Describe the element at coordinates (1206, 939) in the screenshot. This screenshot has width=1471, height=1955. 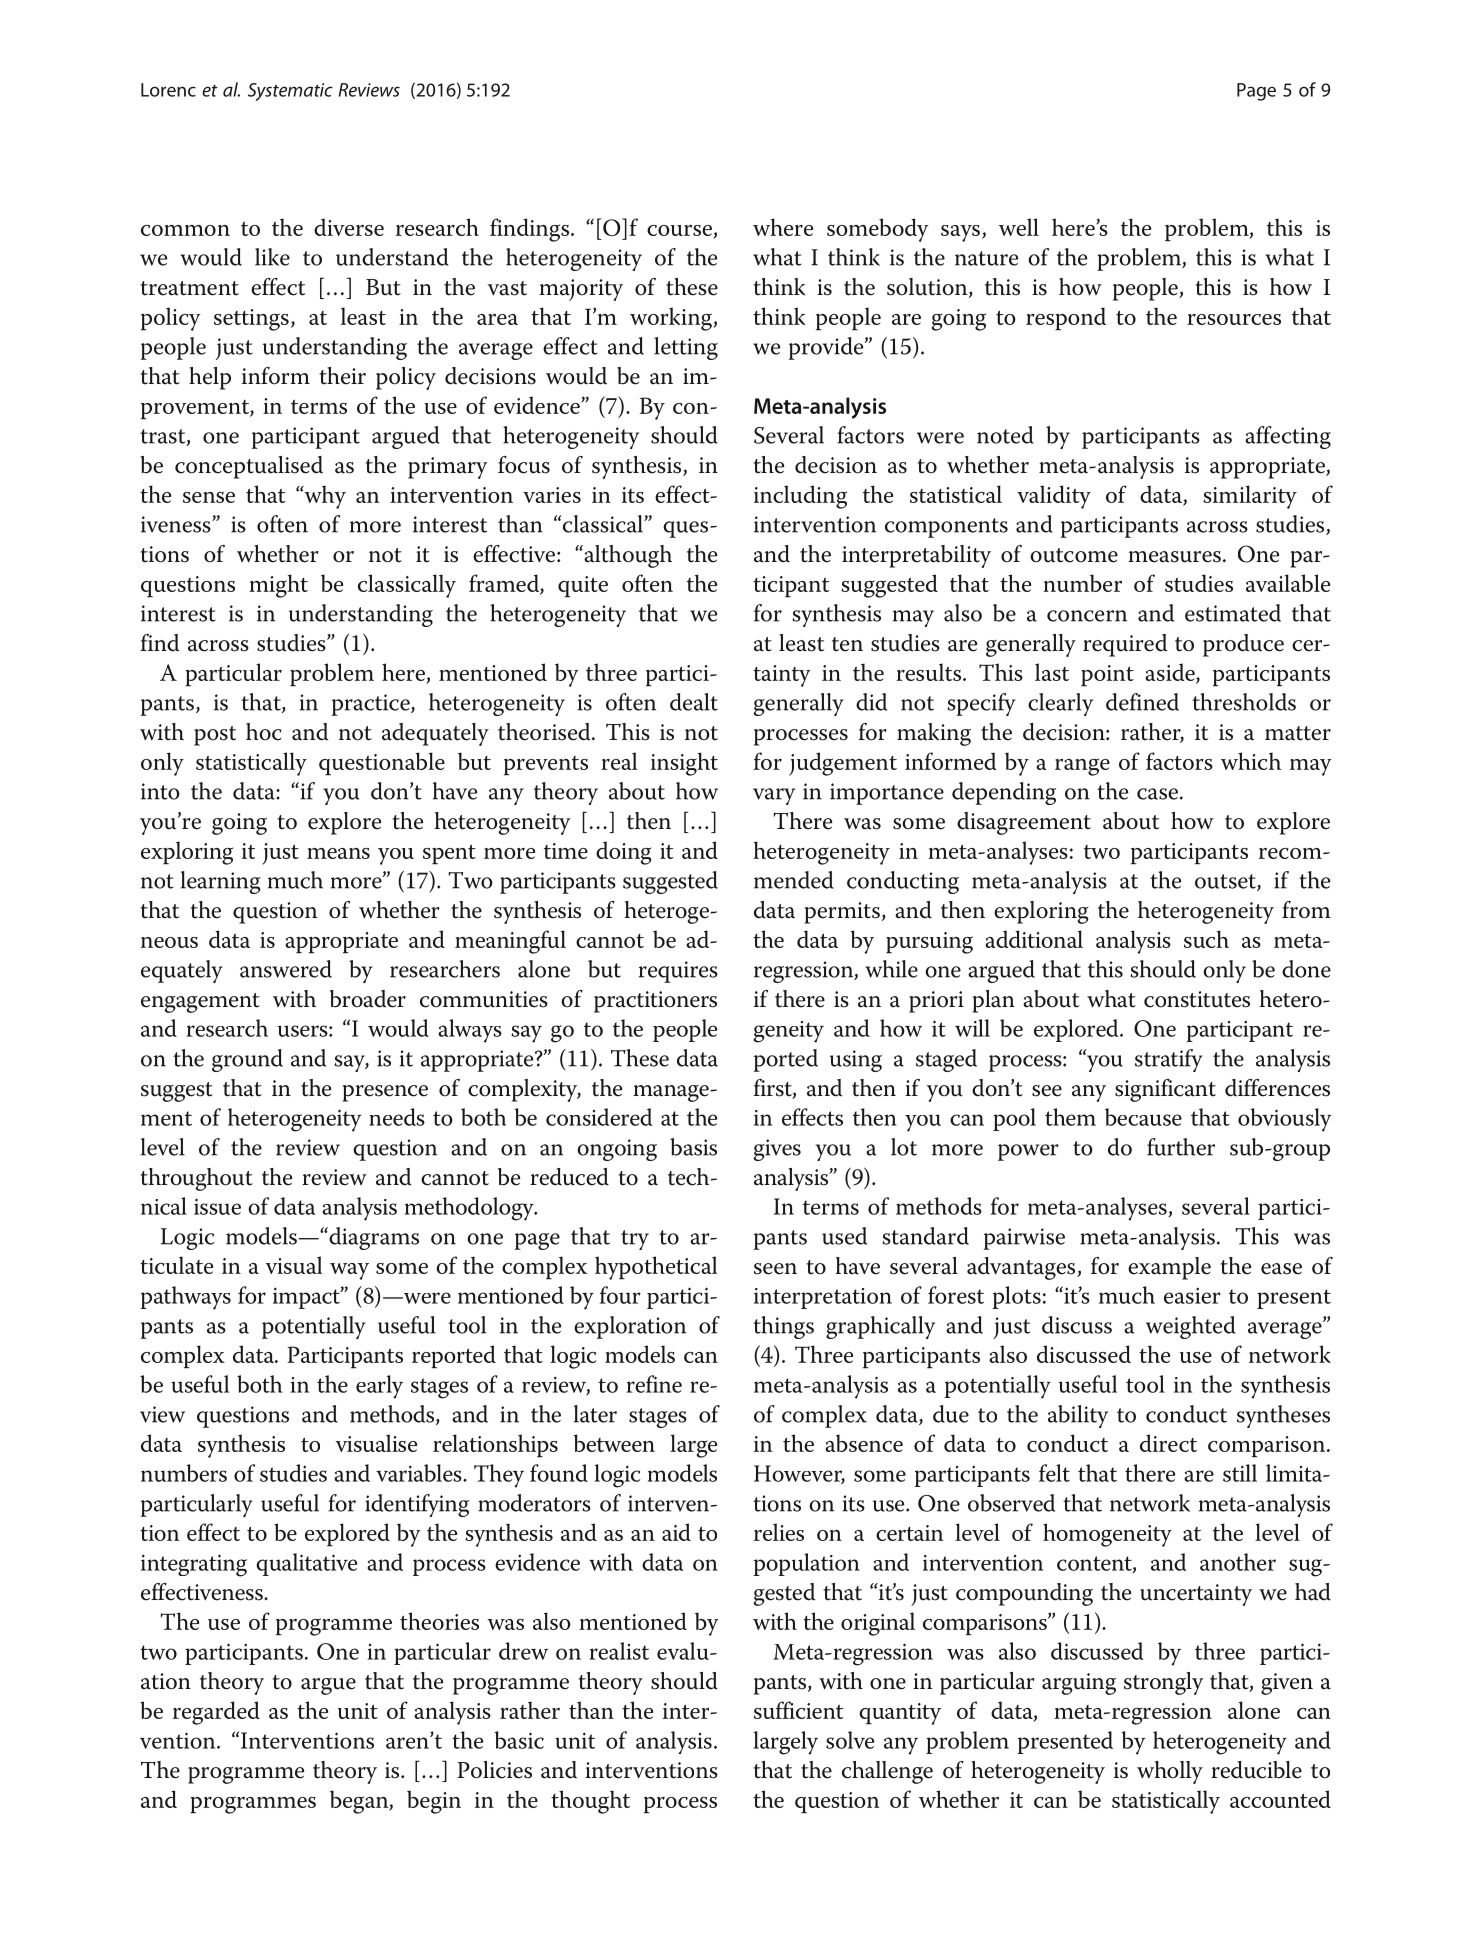
I see `such` at that location.
